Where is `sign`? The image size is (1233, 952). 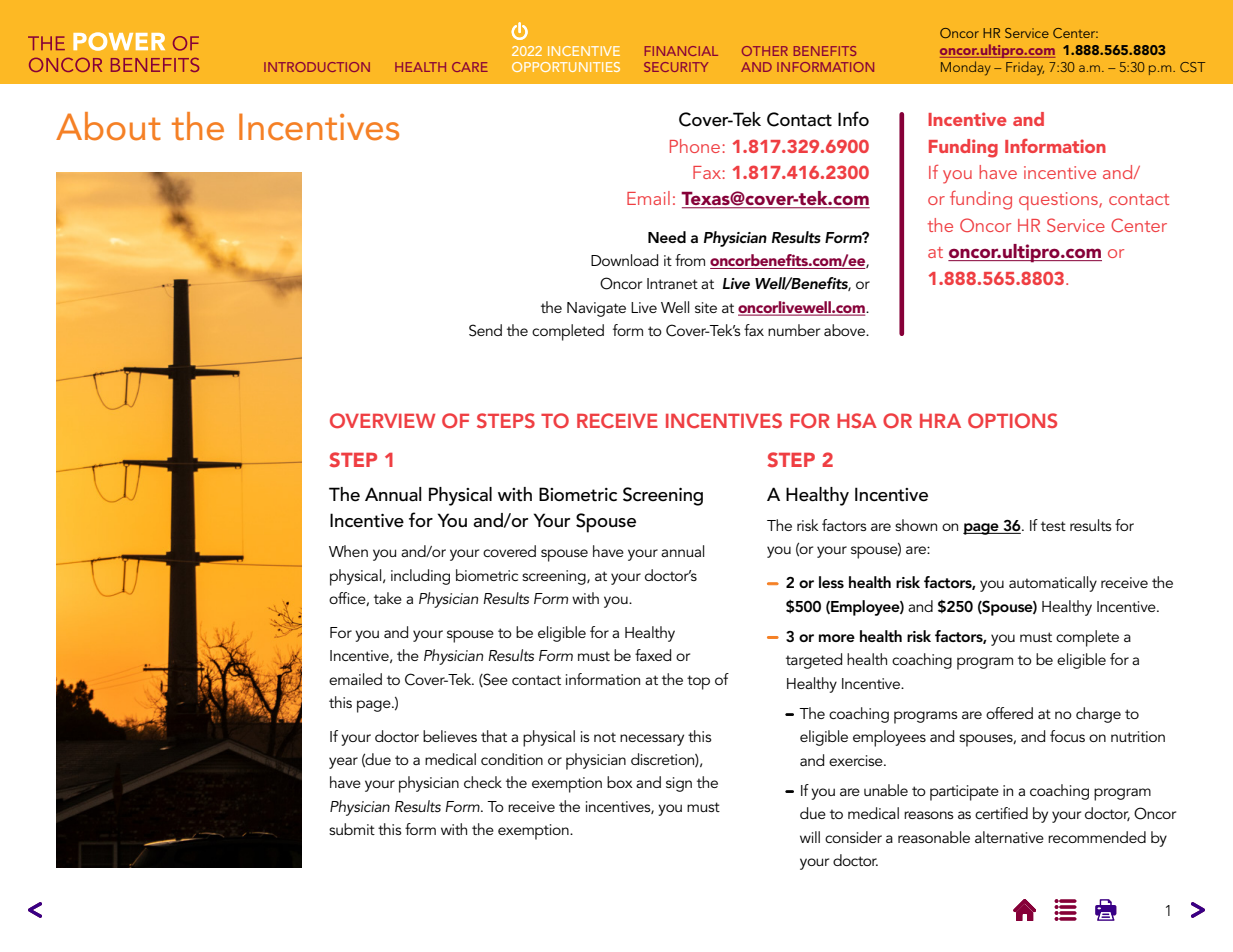 sign is located at coordinates (679, 784).
